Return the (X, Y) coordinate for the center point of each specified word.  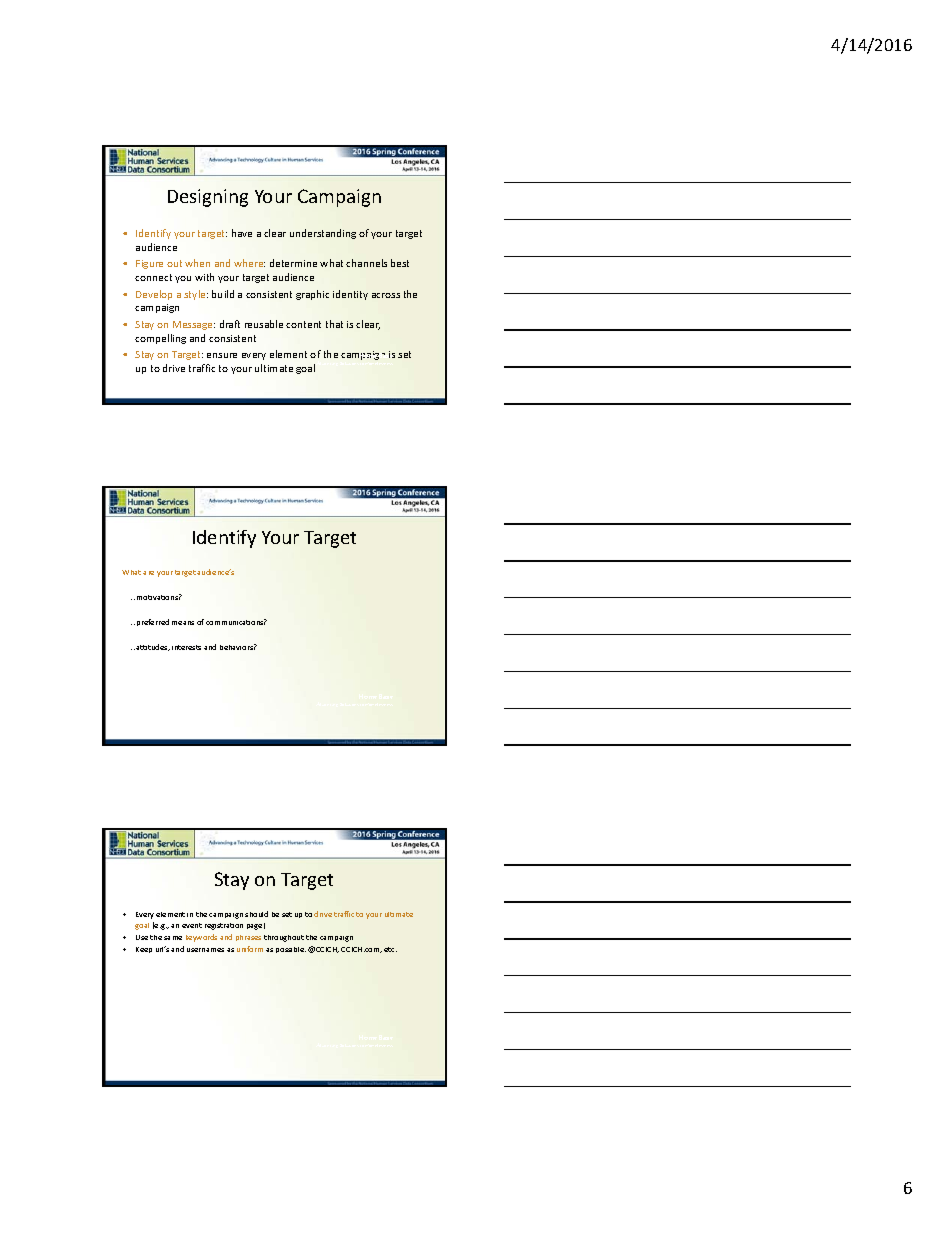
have (242, 233)
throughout (284, 938)
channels (366, 263)
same (173, 938)
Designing (208, 198)
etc (390, 949)
